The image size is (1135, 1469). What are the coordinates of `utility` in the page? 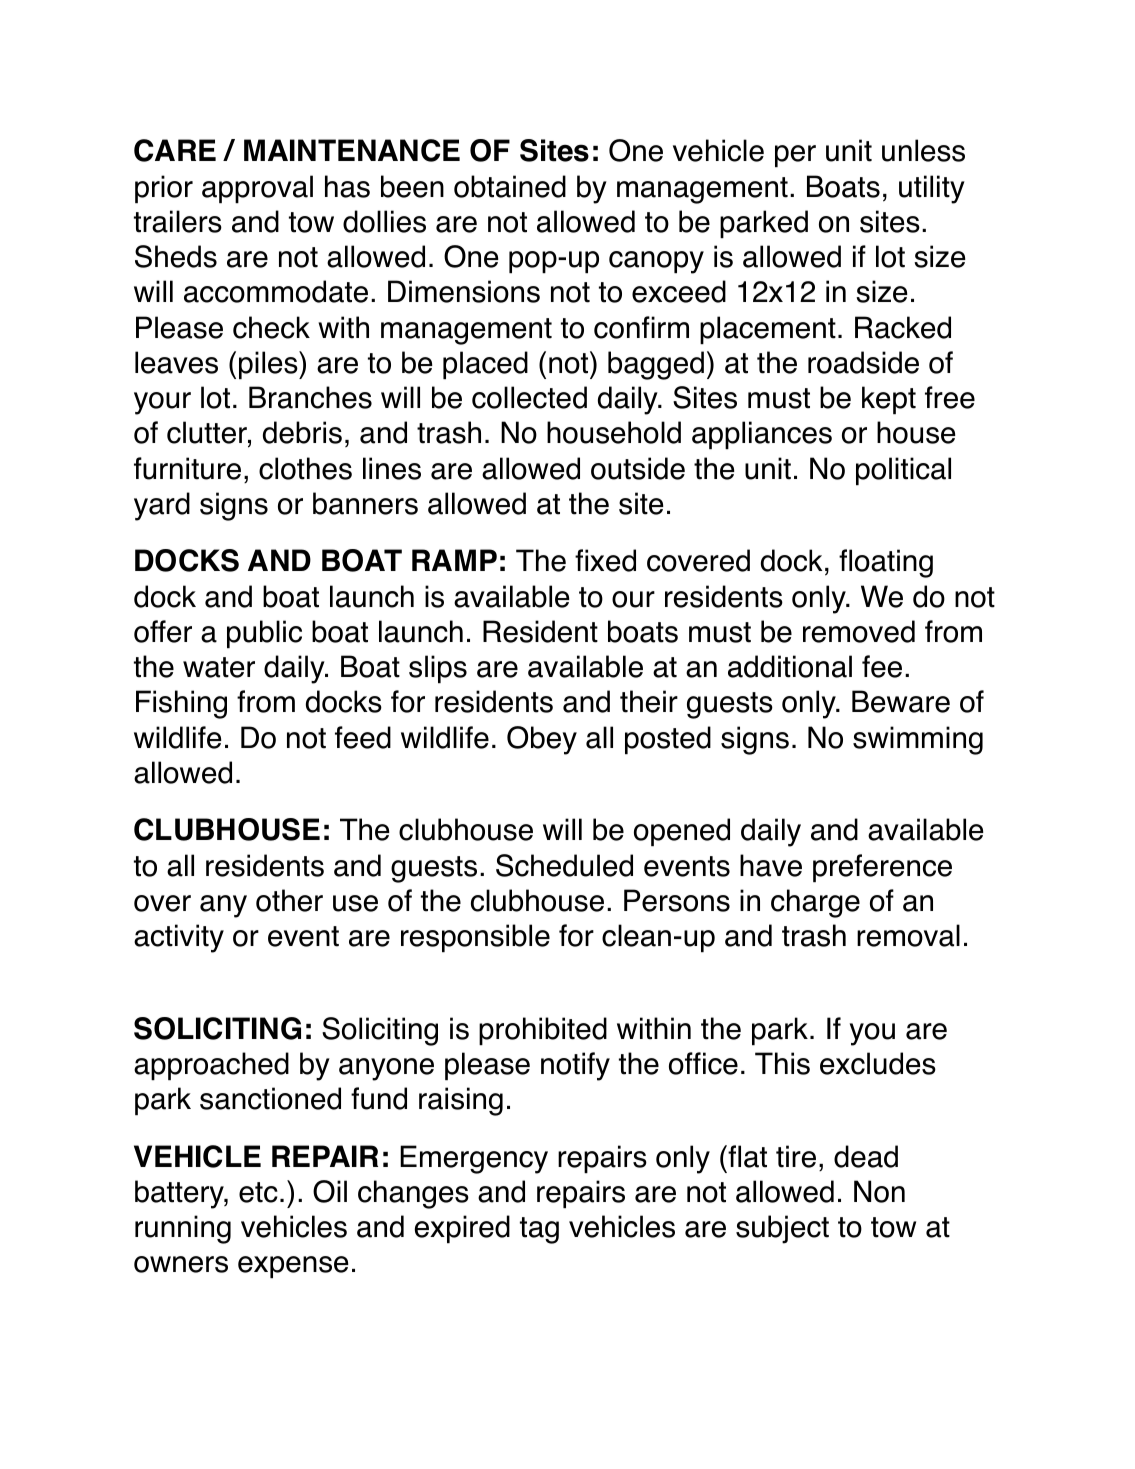 It's located at (932, 189).
